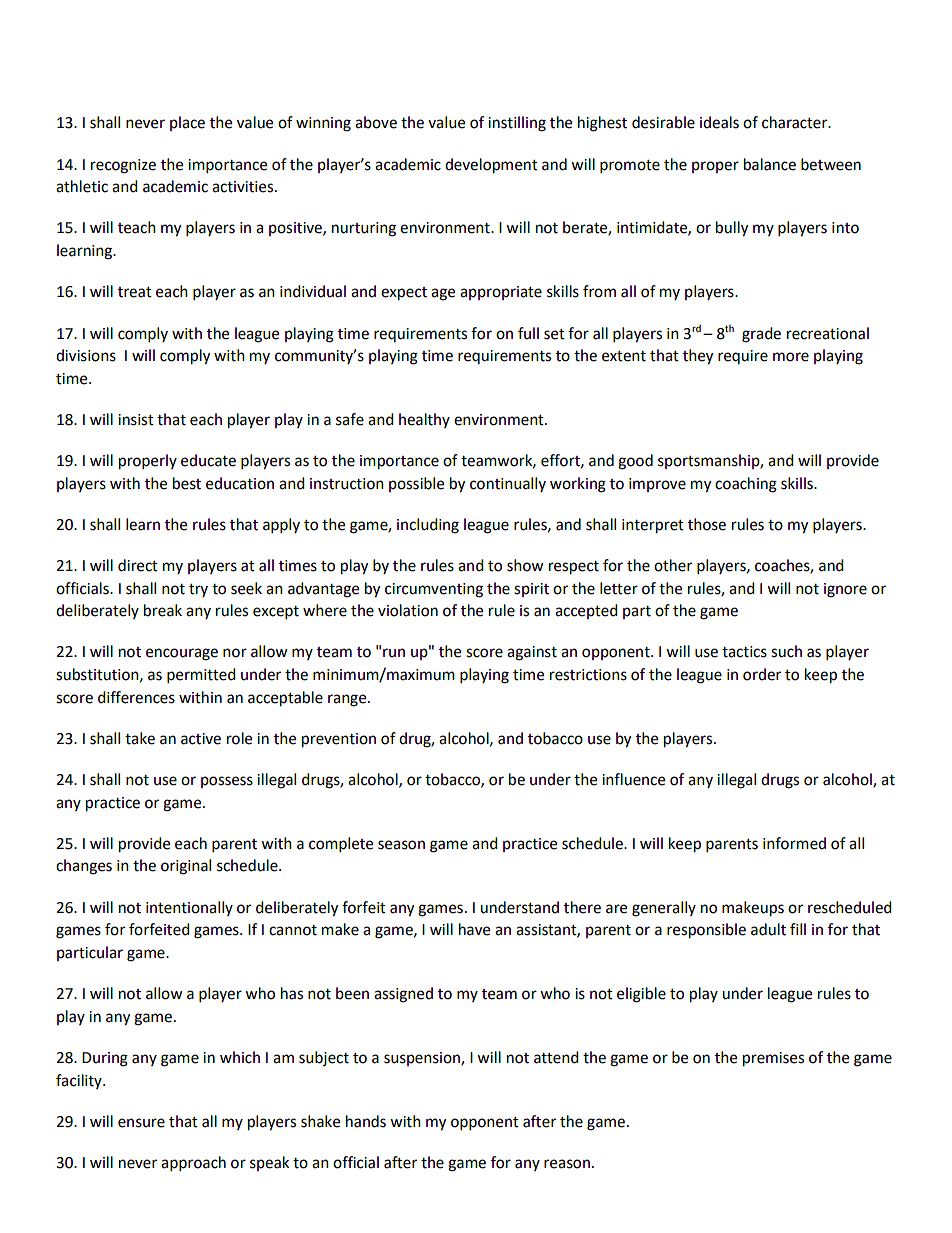 The height and width of the image is (1233, 952). Describe the element at coordinates (744, 652) in the image. I see `tactics` at that location.
